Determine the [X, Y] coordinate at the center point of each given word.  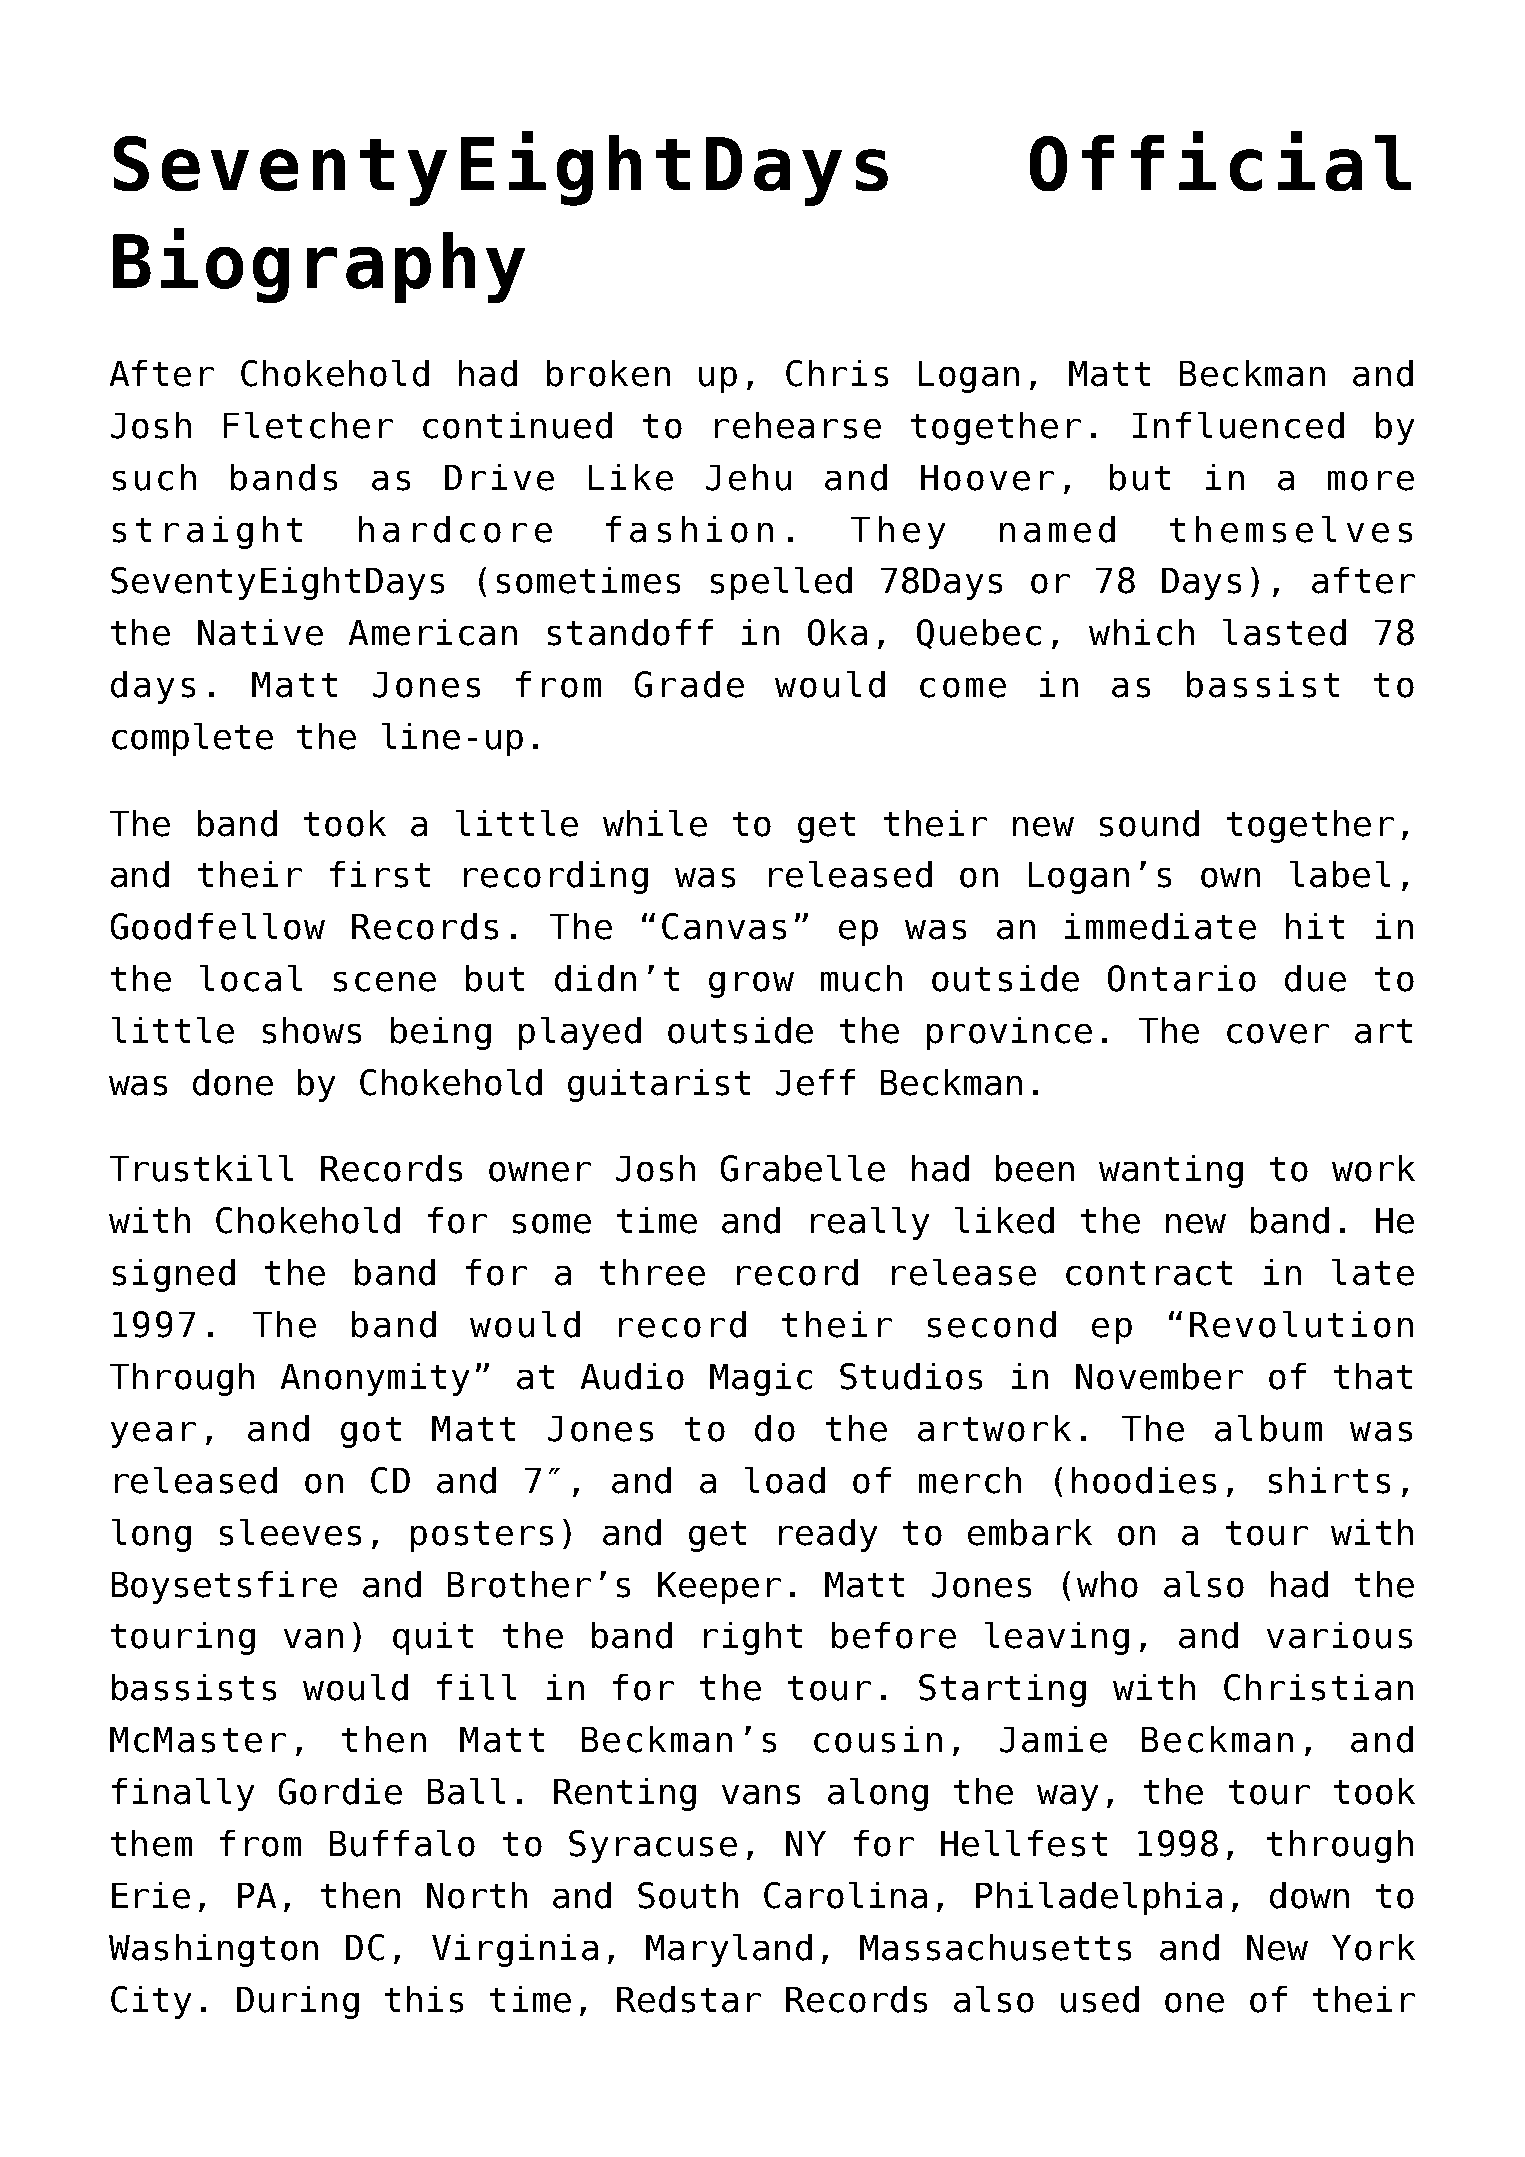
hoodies [1144, 1480]
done [233, 1082]
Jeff [815, 1082]
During [298, 2002]
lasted [1284, 632]
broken [608, 373]
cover [1278, 1034]
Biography [319, 265]
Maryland [729, 1950]
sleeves [290, 1532]
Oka [837, 632]
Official [1220, 161]
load [785, 1480]
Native [260, 632]
